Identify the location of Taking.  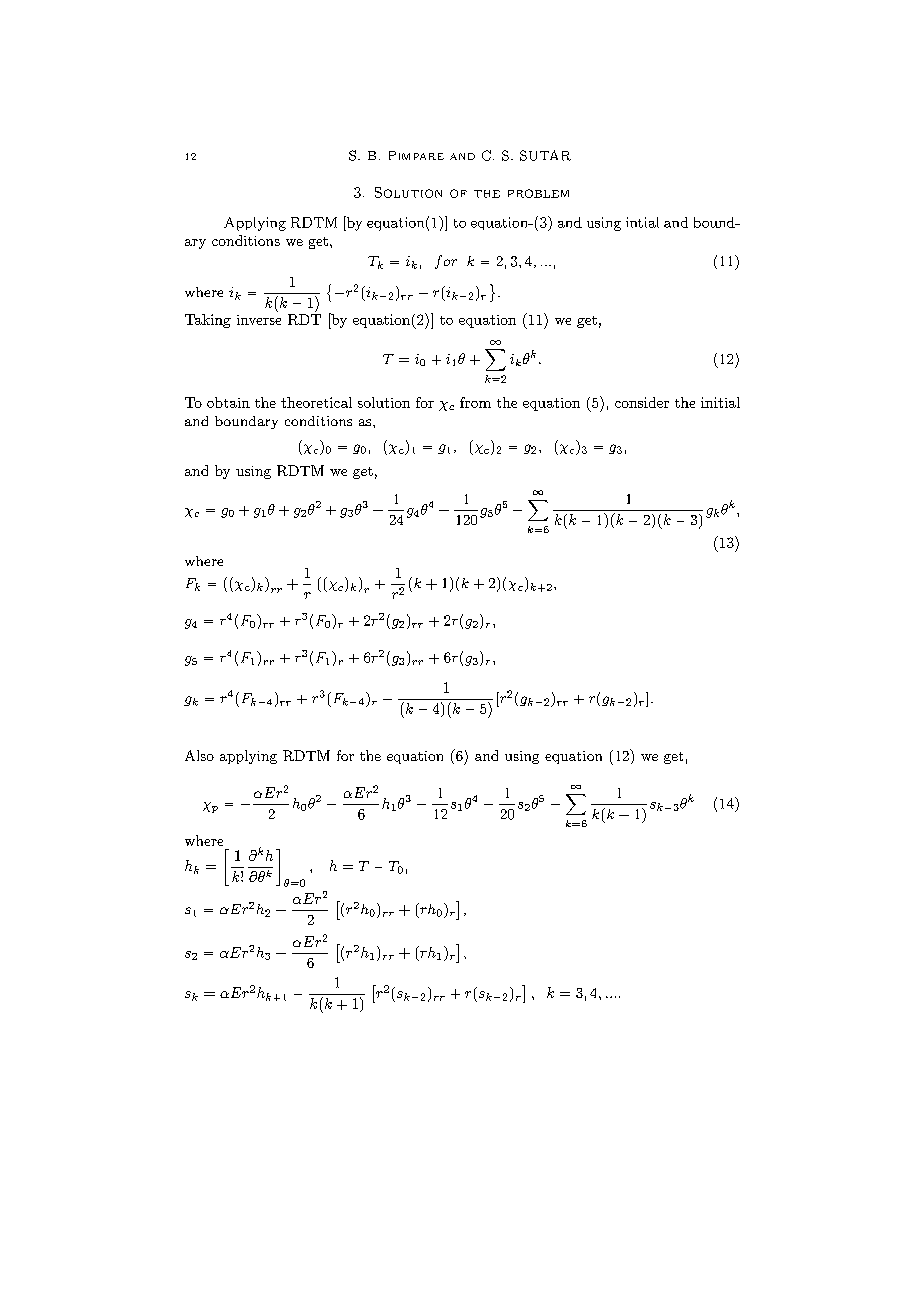
(208, 321).
